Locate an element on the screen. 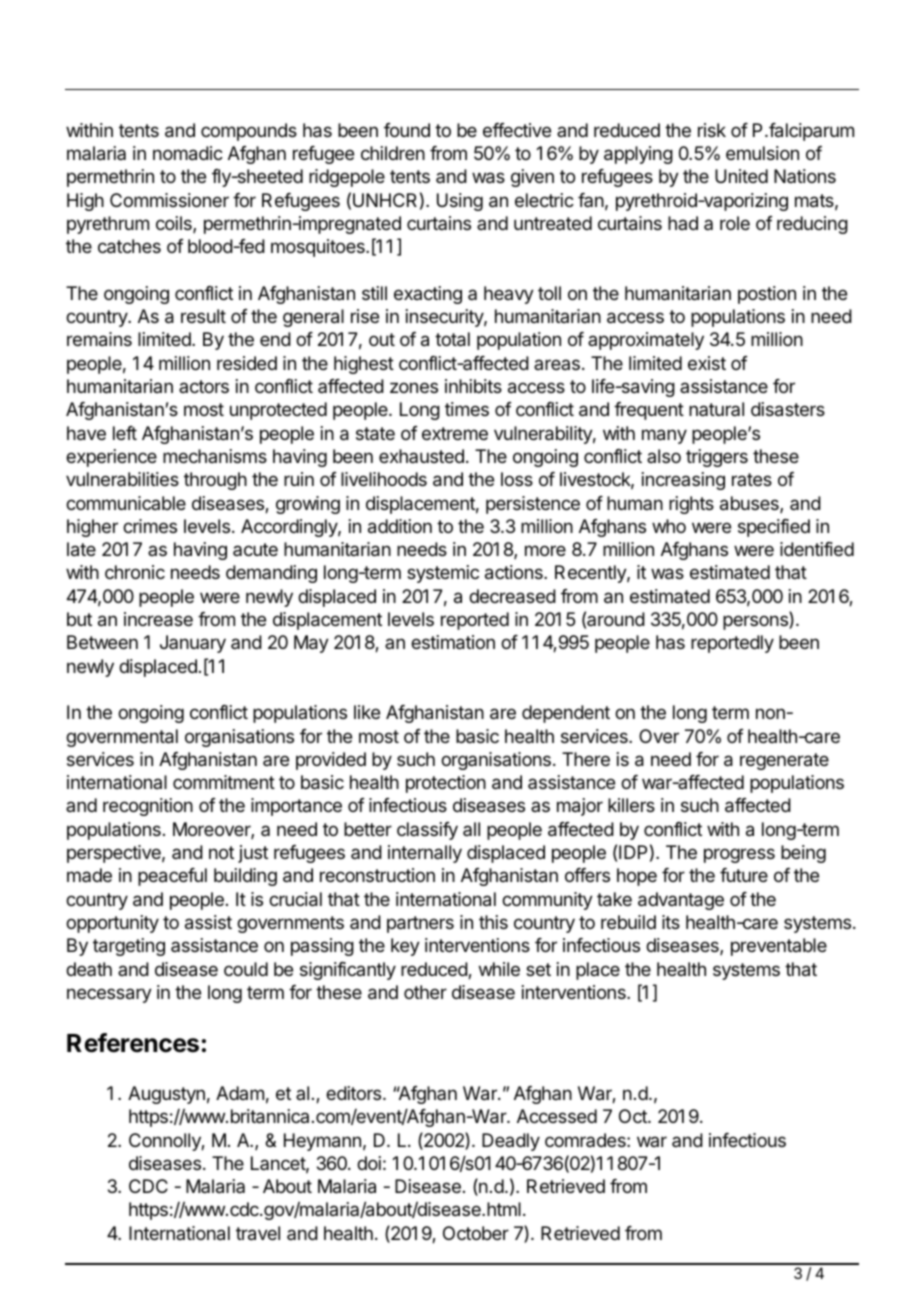  Deadly is located at coordinates (511, 1142).
